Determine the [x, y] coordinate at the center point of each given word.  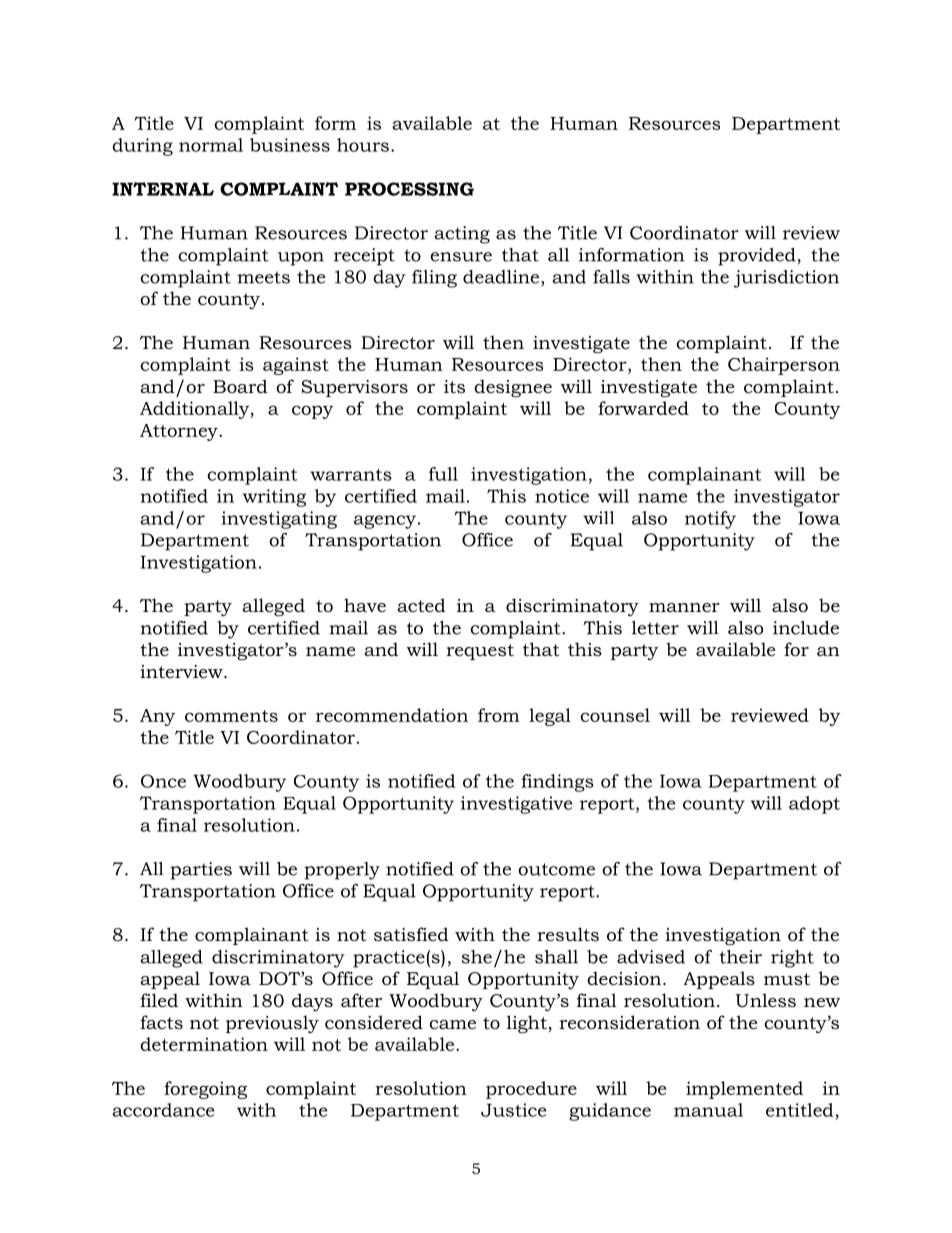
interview [182, 671]
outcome [556, 869]
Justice [513, 1110]
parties [201, 871]
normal [211, 145]
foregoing [205, 1090]
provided [757, 257]
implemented [744, 1090]
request [480, 652]
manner [684, 607]
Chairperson [784, 366]
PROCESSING [409, 189]
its [454, 386]
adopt [814, 805]
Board [240, 386]
